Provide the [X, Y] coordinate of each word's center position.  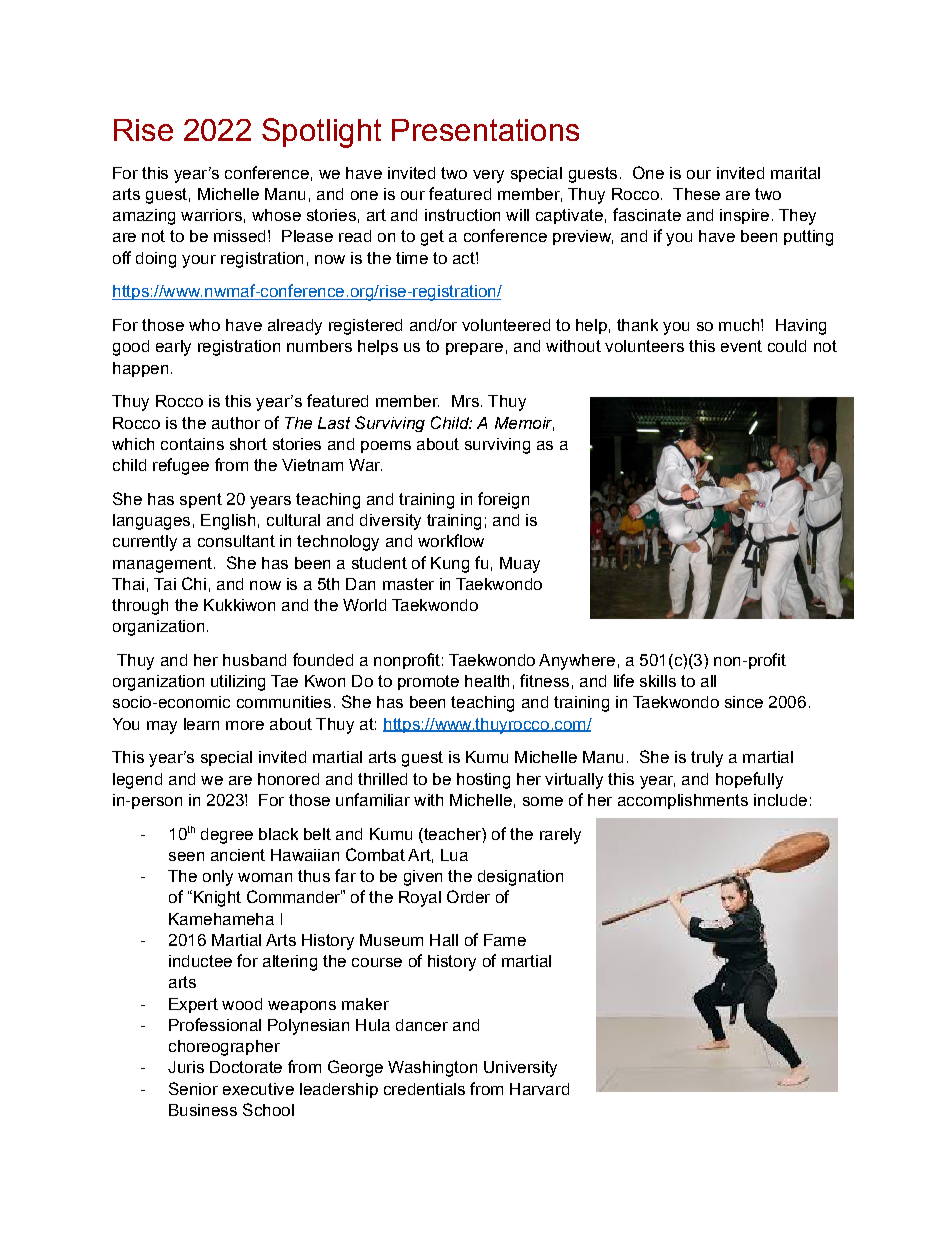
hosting [483, 781]
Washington [432, 1069]
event [741, 346]
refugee [181, 466]
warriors [211, 215]
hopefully [749, 780]
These [696, 194]
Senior [193, 1088]
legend [137, 781]
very [488, 176]
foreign [503, 500]
